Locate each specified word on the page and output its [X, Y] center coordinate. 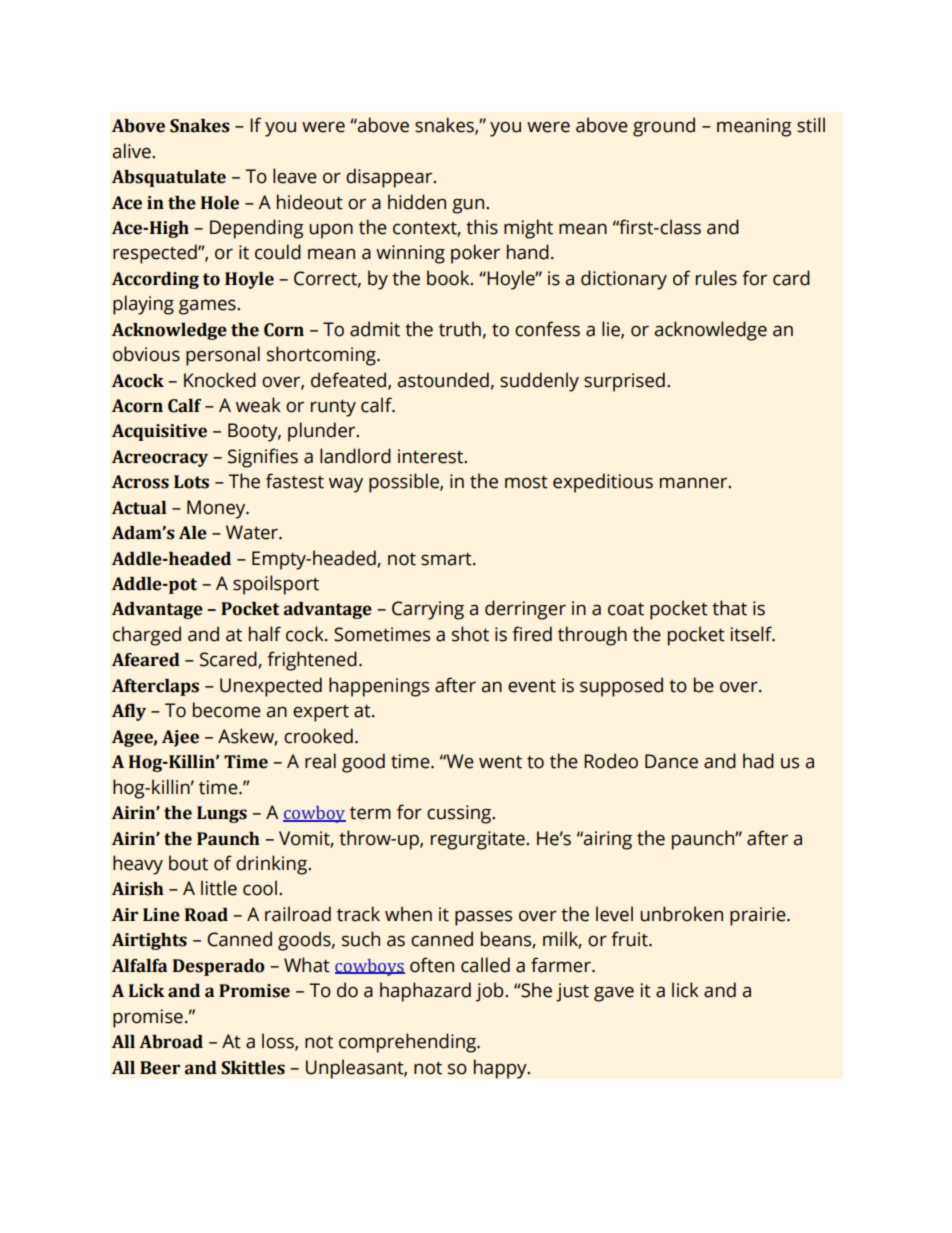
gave [614, 994]
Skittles [253, 1068]
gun [469, 206]
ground [664, 127]
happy [501, 1069]
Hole [220, 203]
